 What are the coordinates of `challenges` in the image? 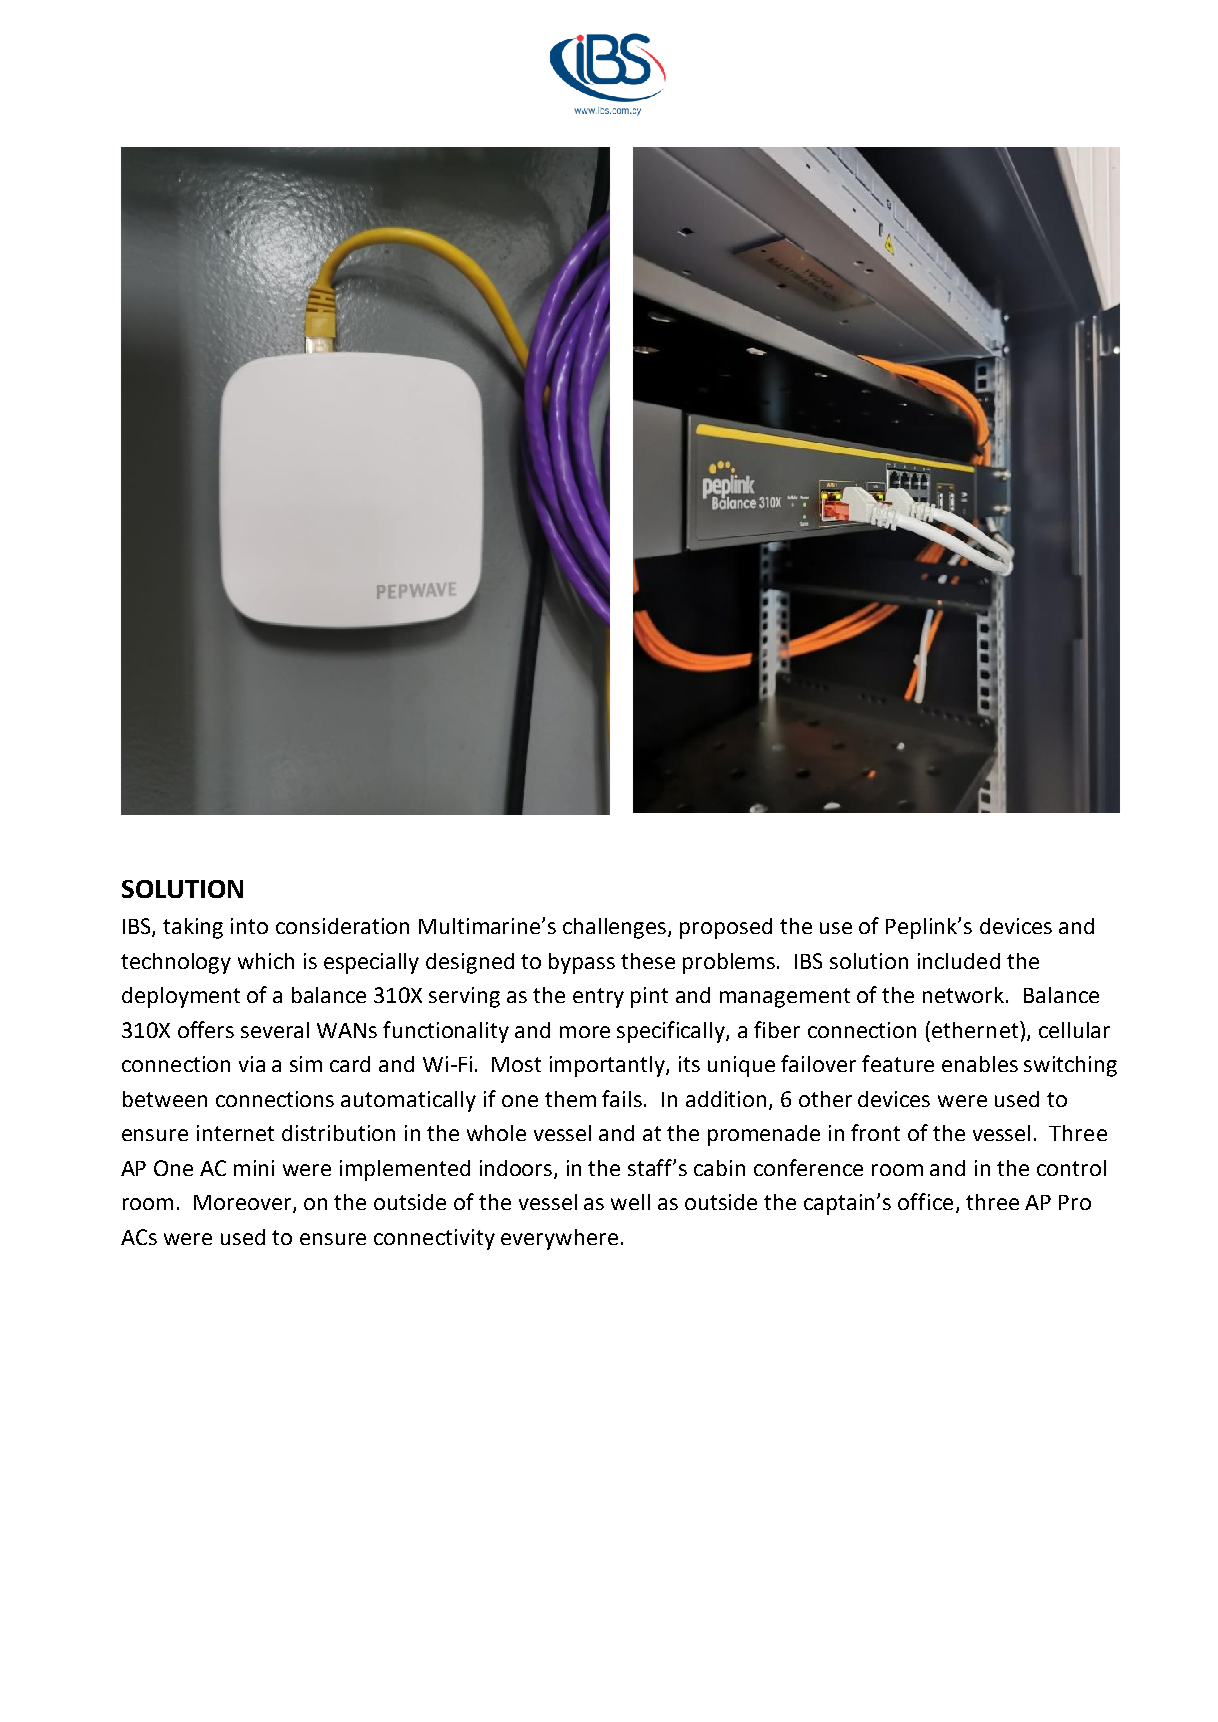 It's located at (616, 928).
